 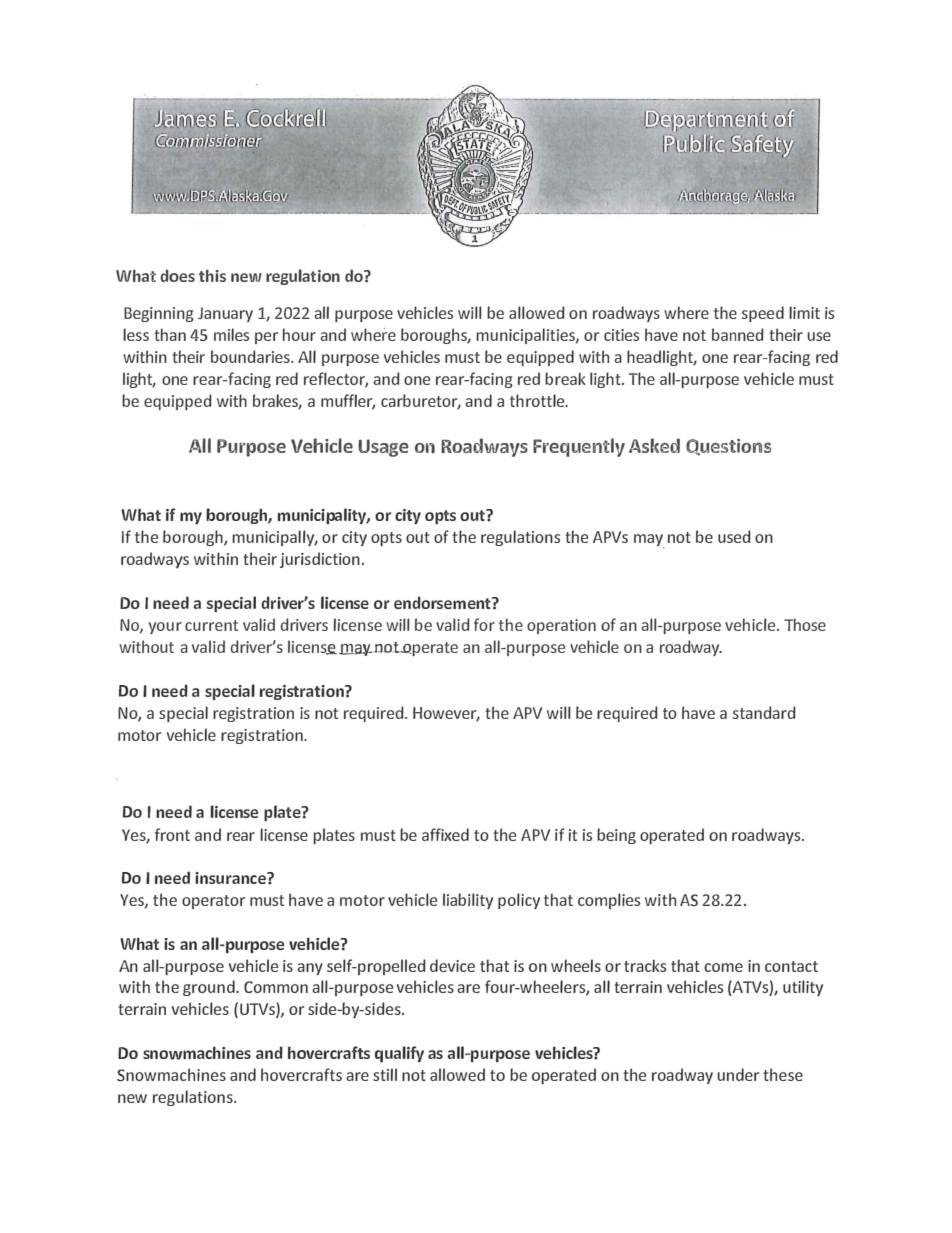 I want to click on ground, so click(x=210, y=988).
